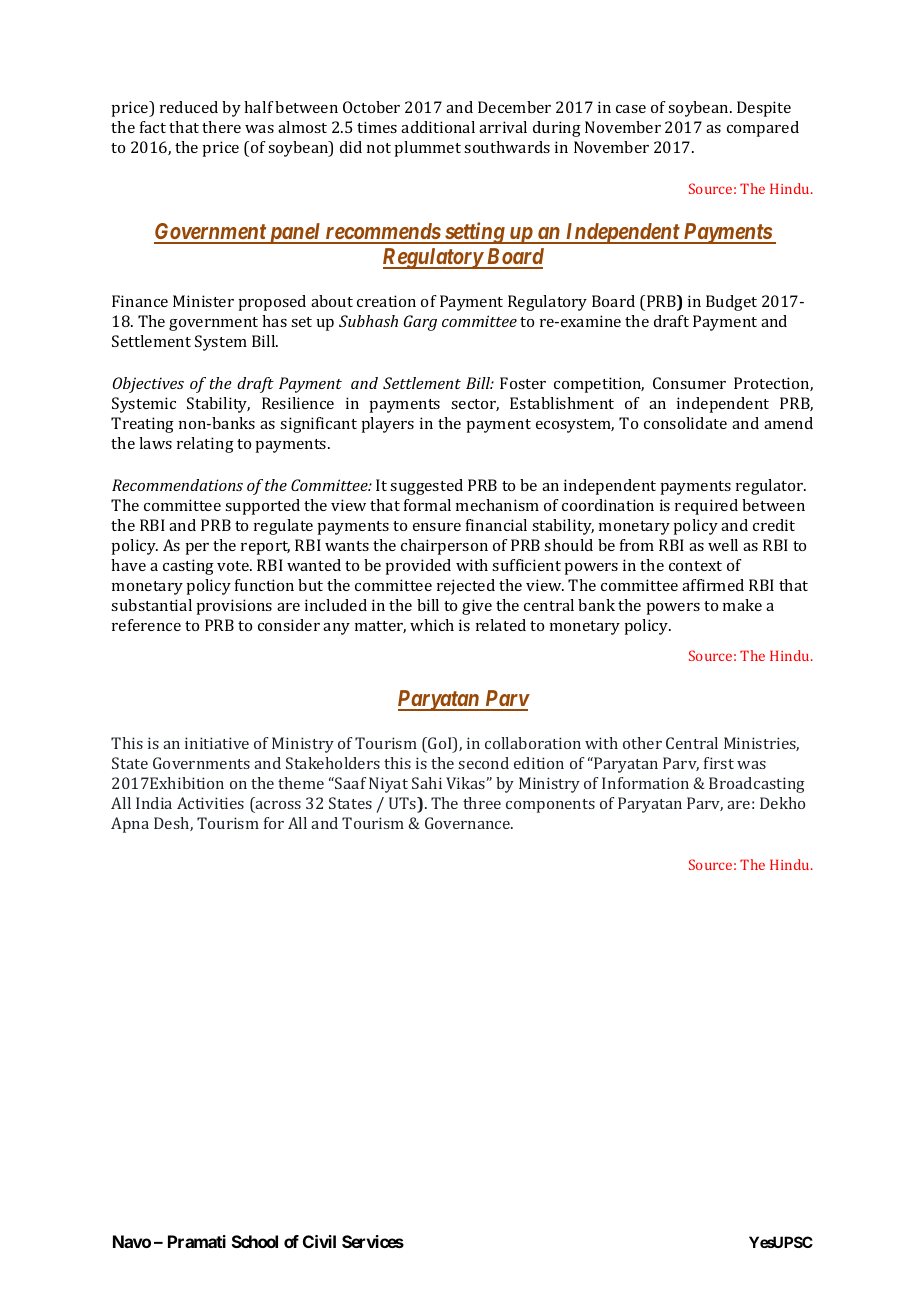  What do you see at coordinates (438, 127) in the screenshot?
I see `additional` at bounding box center [438, 127].
